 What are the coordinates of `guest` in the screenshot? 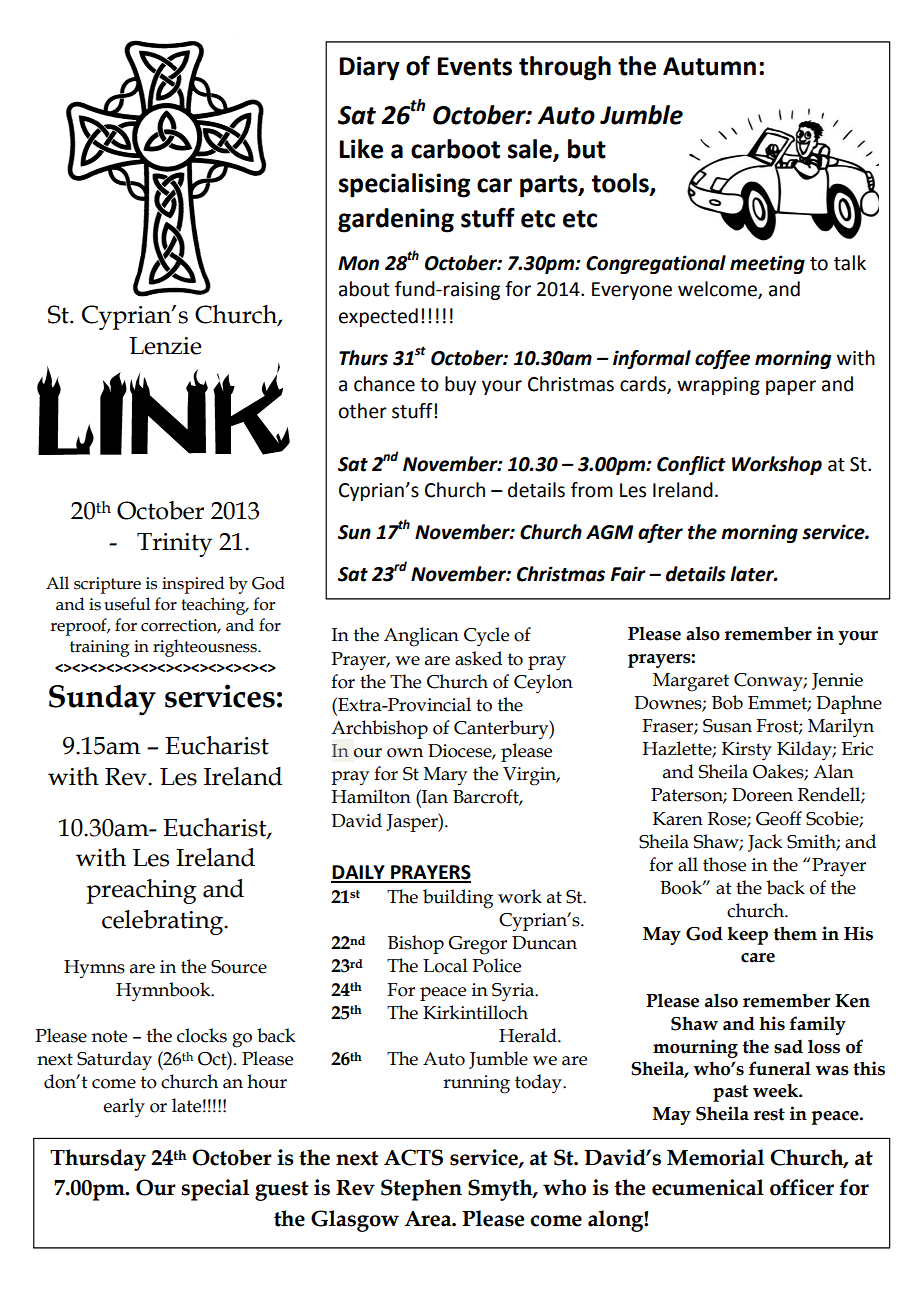 It's located at (281, 1191).
